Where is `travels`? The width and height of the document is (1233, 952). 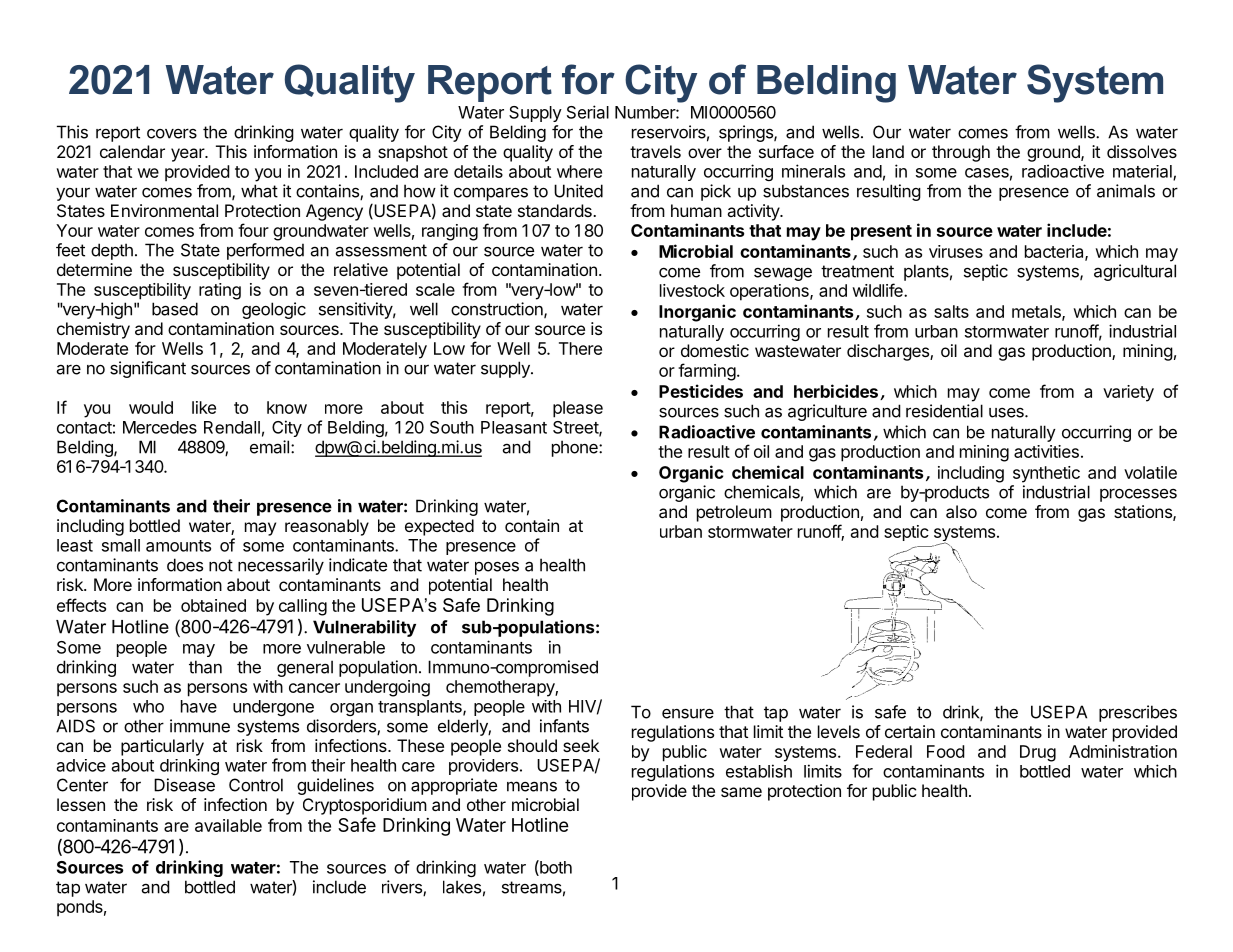
travels is located at coordinates (655, 151).
